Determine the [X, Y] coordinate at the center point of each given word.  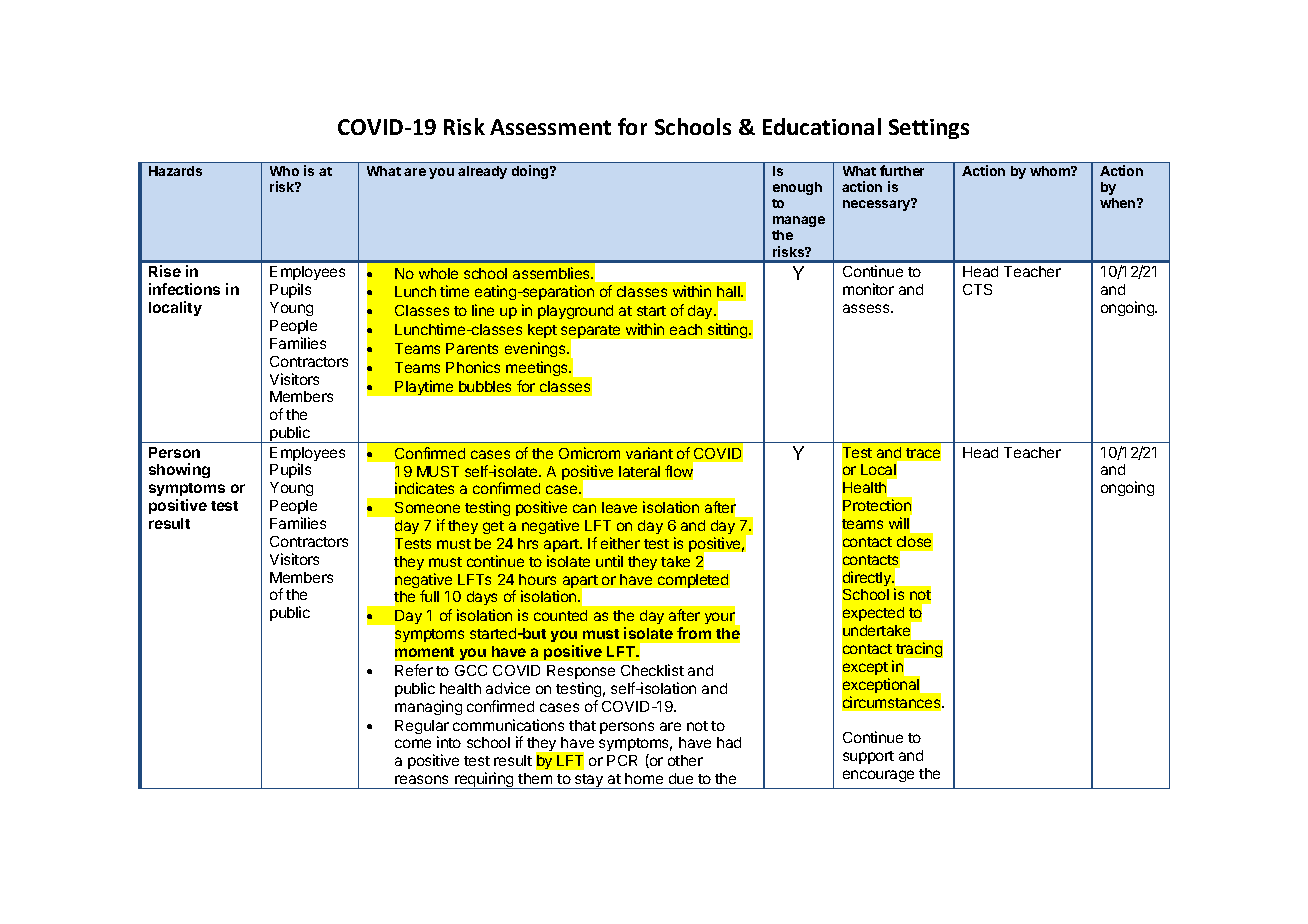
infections [184, 289]
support [868, 757]
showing [179, 470]
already [482, 172]
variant [649, 453]
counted [560, 615]
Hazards [175, 171]
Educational [822, 126]
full [429, 596]
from [694, 633]
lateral [639, 471]
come [413, 743]
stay [589, 781]
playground [575, 312]
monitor [868, 289]
